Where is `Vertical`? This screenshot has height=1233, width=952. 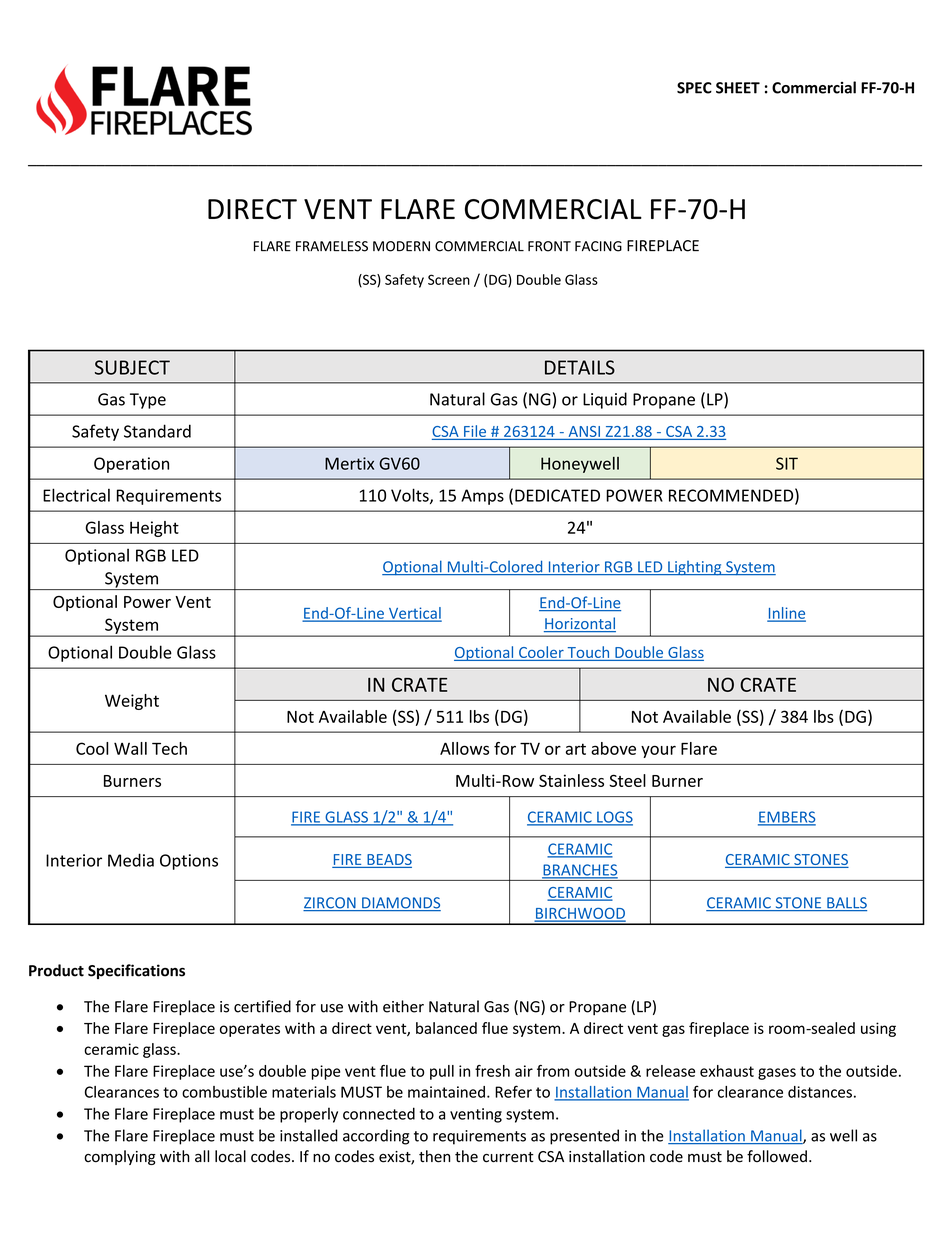
Vertical is located at coordinates (414, 614).
